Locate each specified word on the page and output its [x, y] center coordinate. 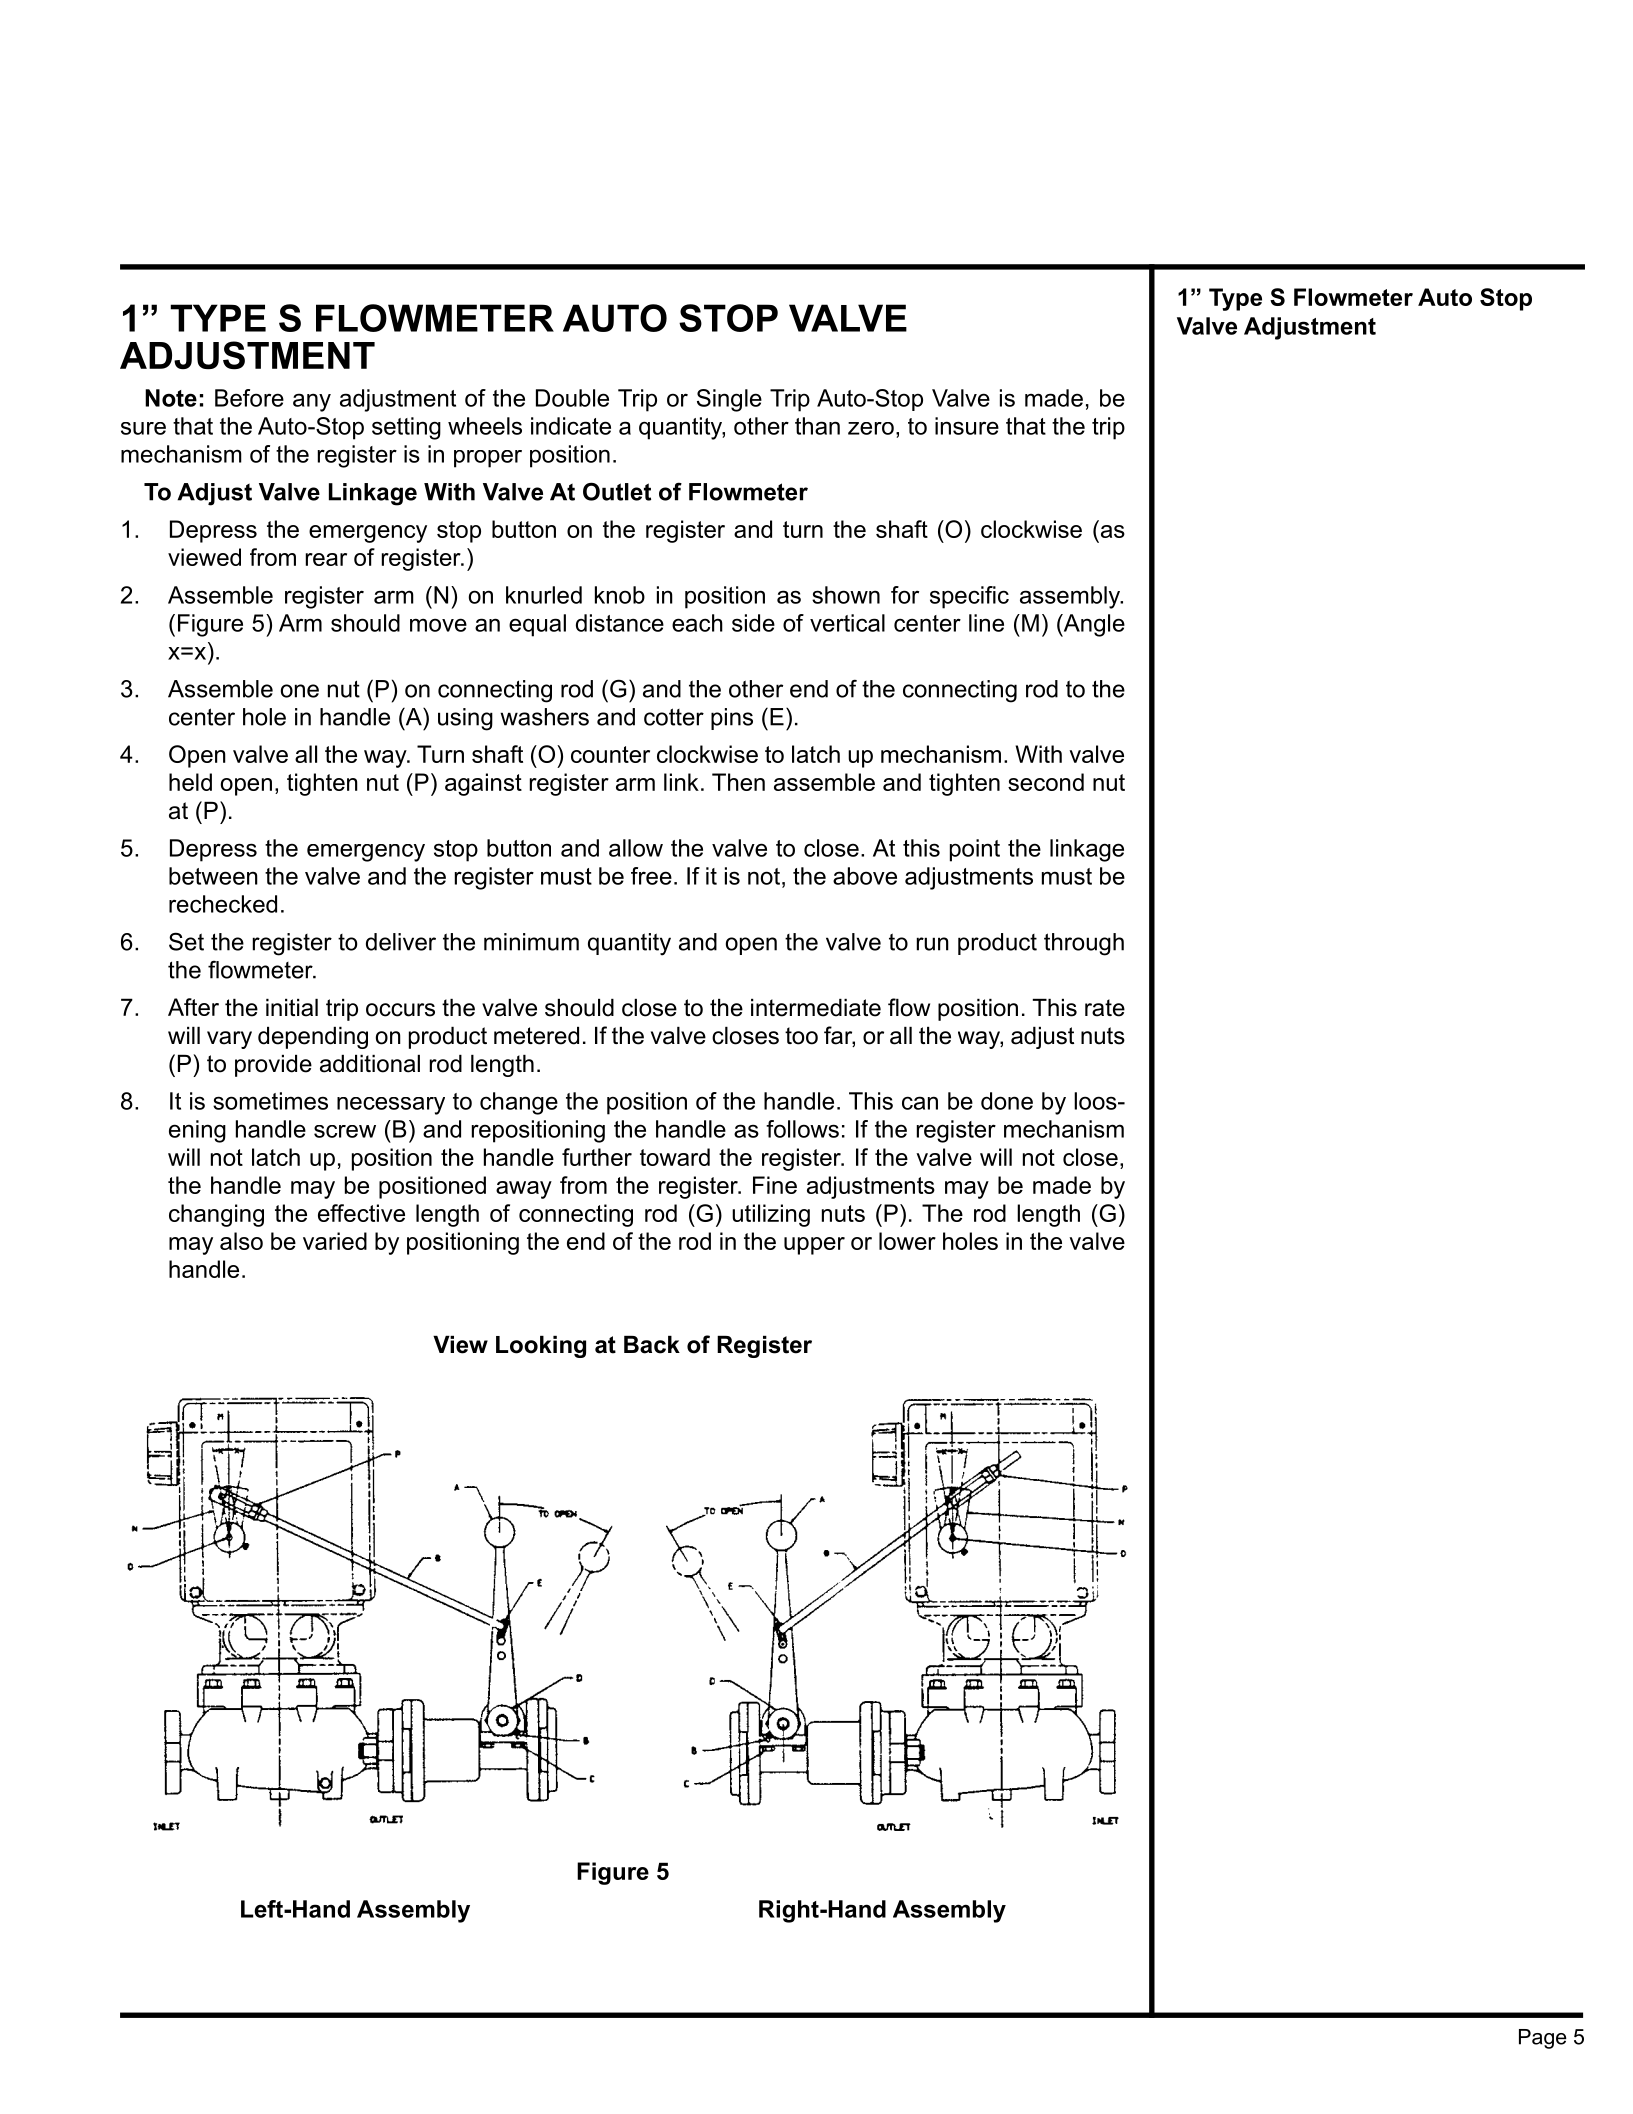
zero [871, 428]
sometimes [270, 1101]
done [1007, 1101]
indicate [571, 426]
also [241, 1241]
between [213, 876]
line [986, 623]
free [651, 876]
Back [652, 1345]
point [975, 850]
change [519, 1103]
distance [620, 623]
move [438, 625]
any [312, 402]
